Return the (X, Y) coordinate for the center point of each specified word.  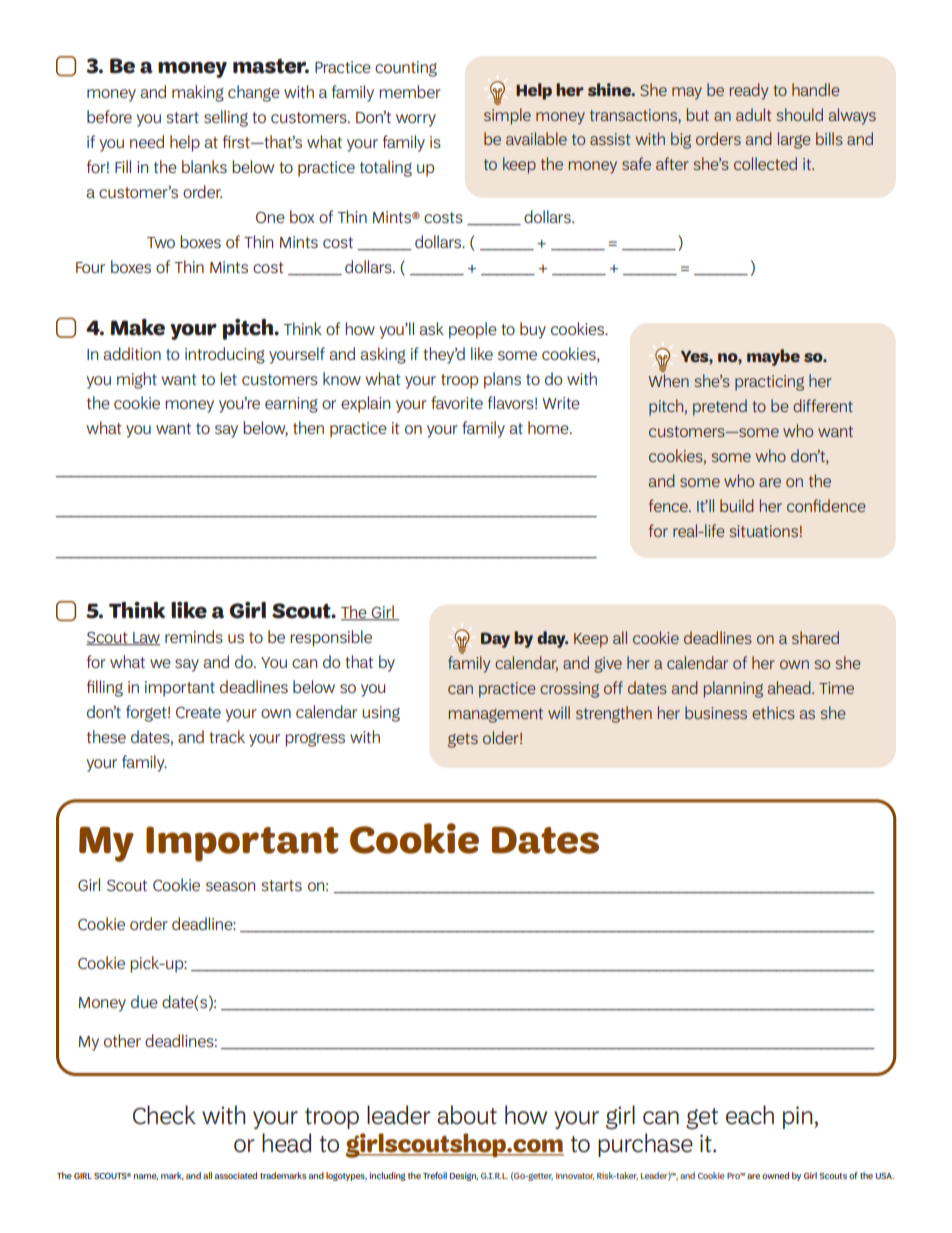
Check (164, 1115)
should (800, 114)
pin (799, 1117)
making (198, 93)
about (467, 1115)
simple (507, 116)
